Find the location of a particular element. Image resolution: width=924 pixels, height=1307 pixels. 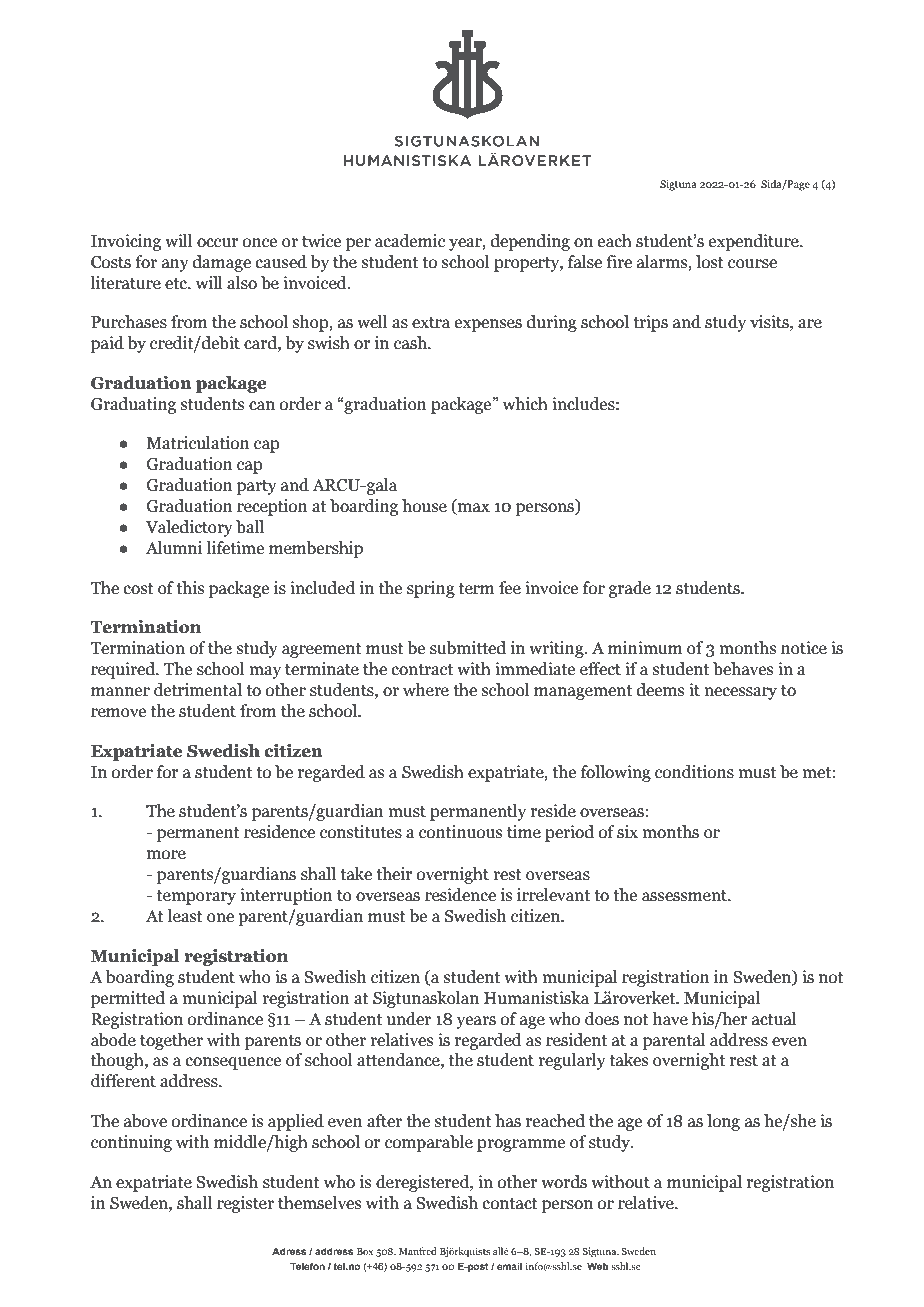

grade is located at coordinates (630, 589).
